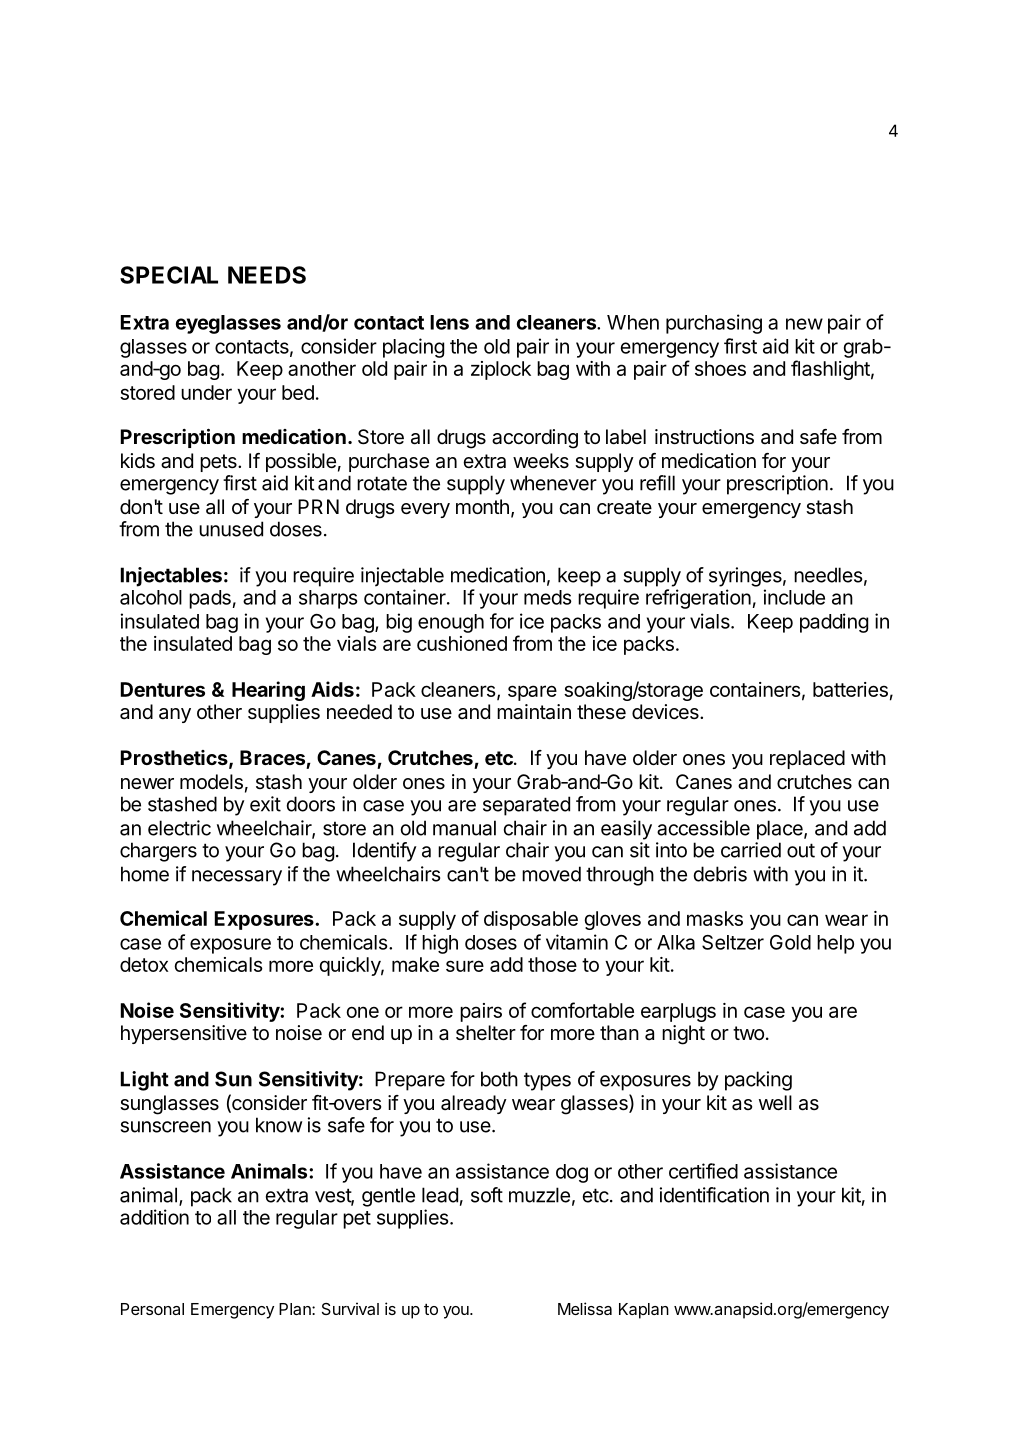 The height and width of the page is (1438, 1016). Describe the element at coordinates (526, 806) in the page. I see `separated` at that location.
